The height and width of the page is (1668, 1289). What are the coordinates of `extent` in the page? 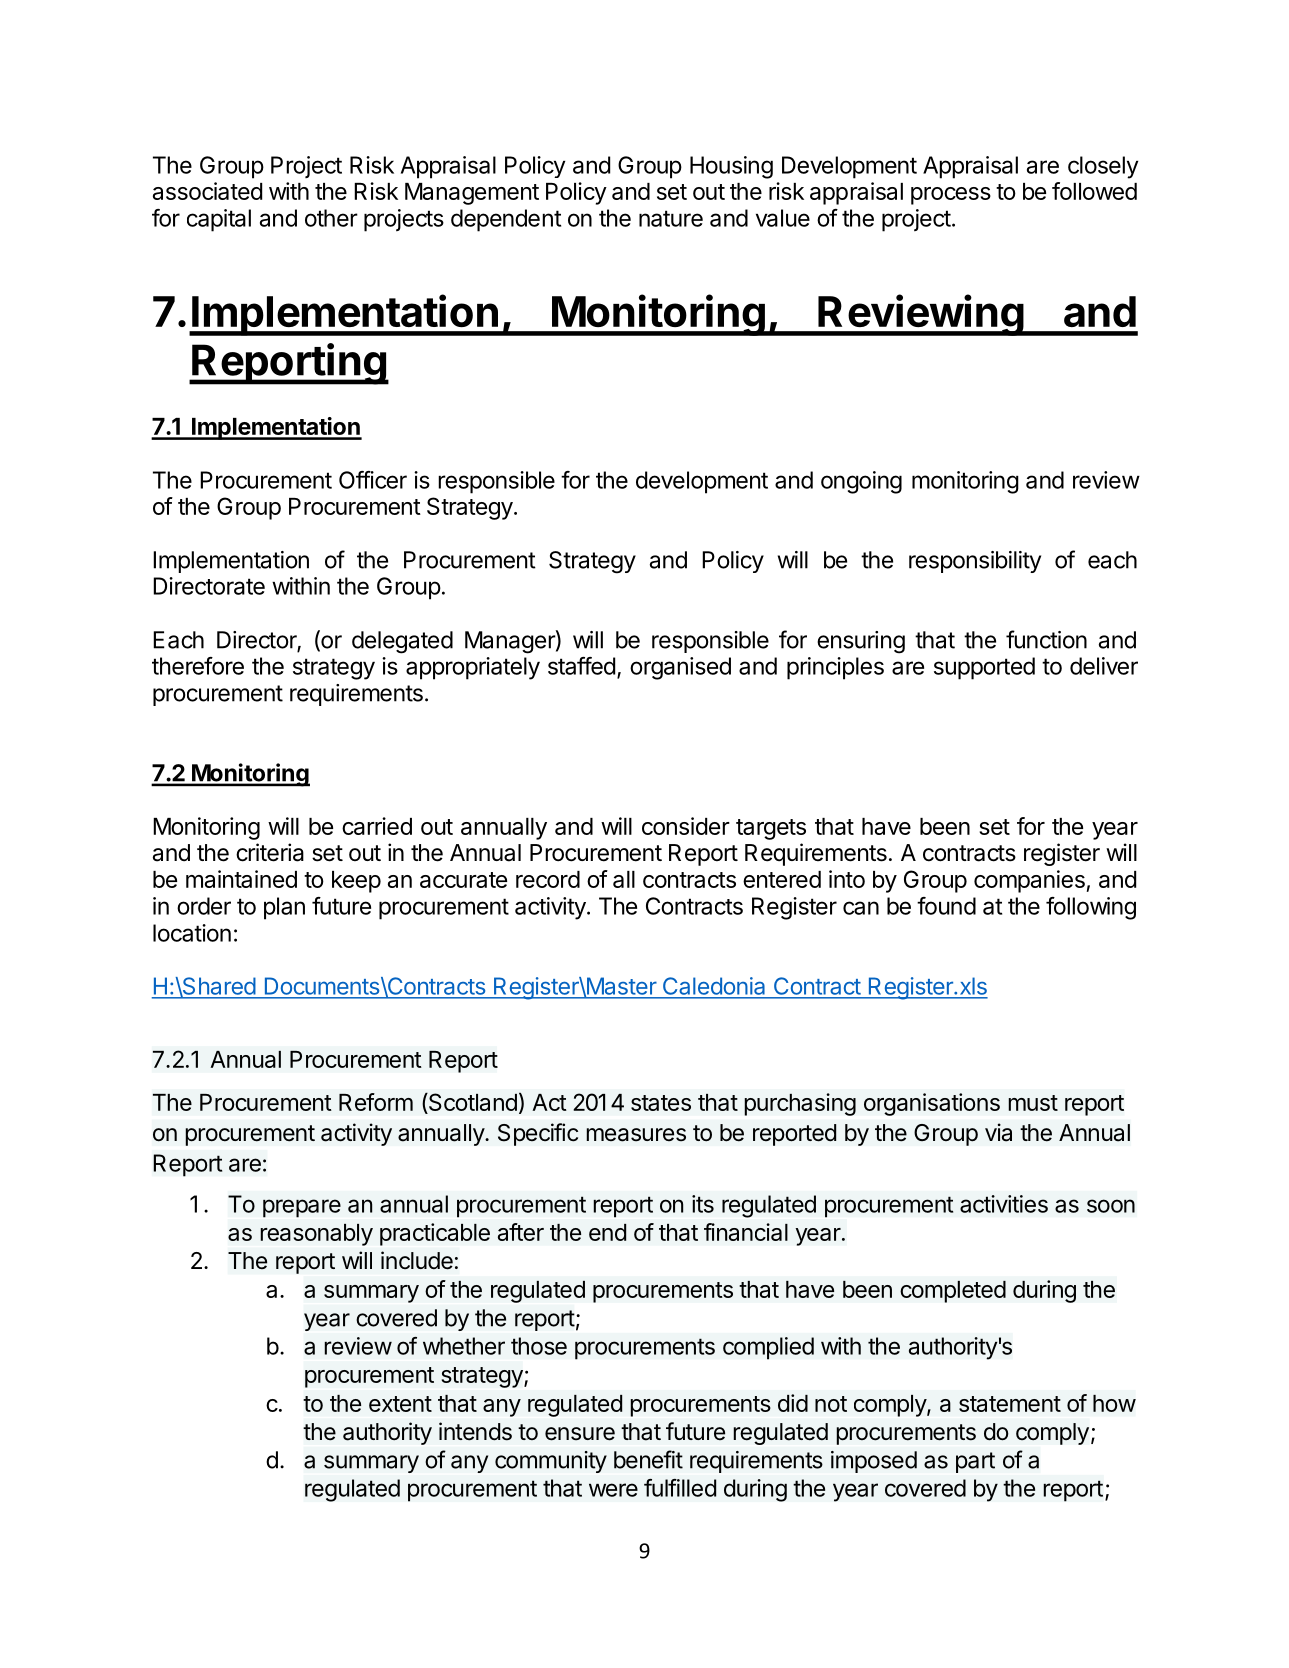 It's located at (400, 1404).
